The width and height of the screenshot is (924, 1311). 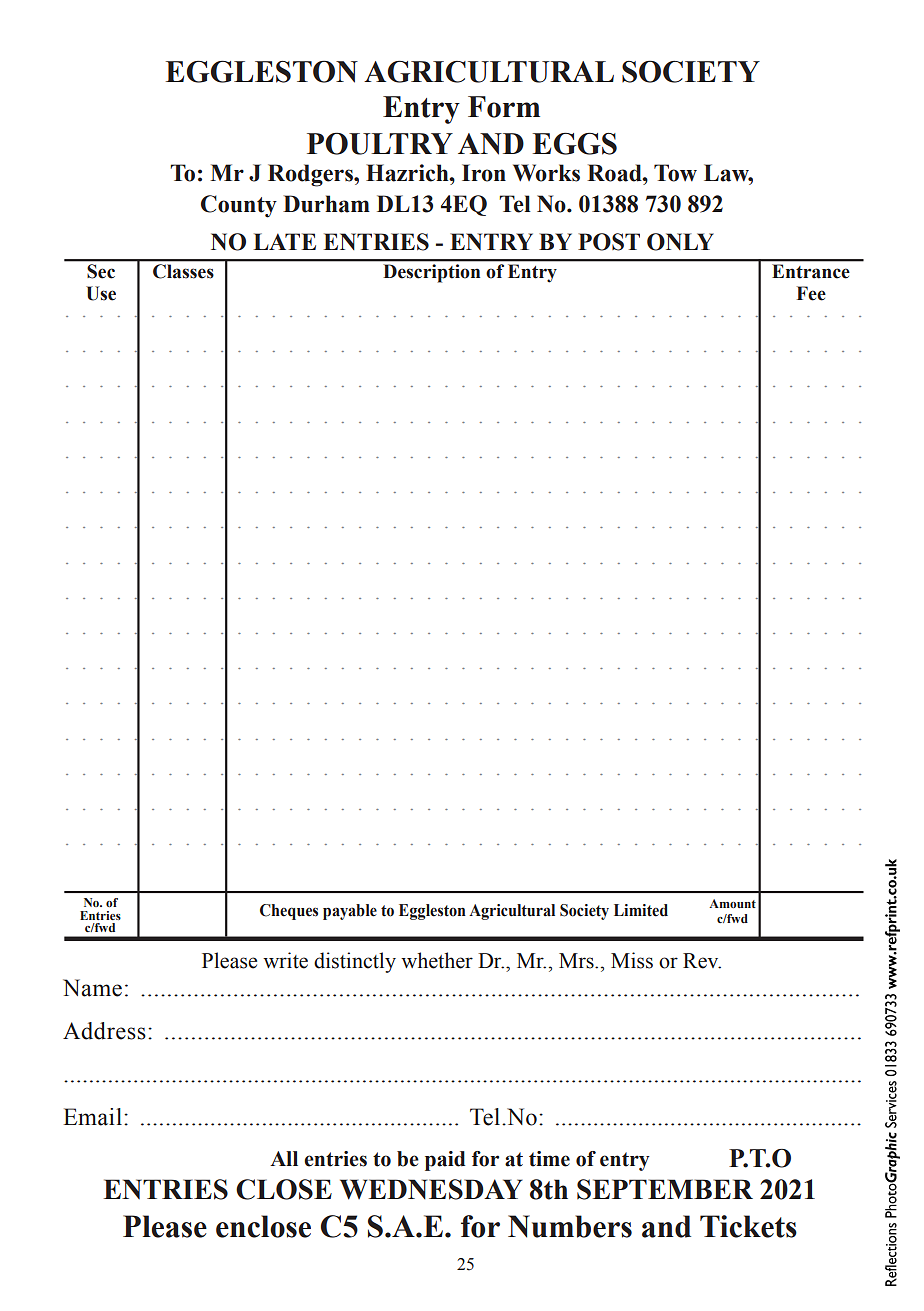 I want to click on All, so click(x=284, y=1158).
